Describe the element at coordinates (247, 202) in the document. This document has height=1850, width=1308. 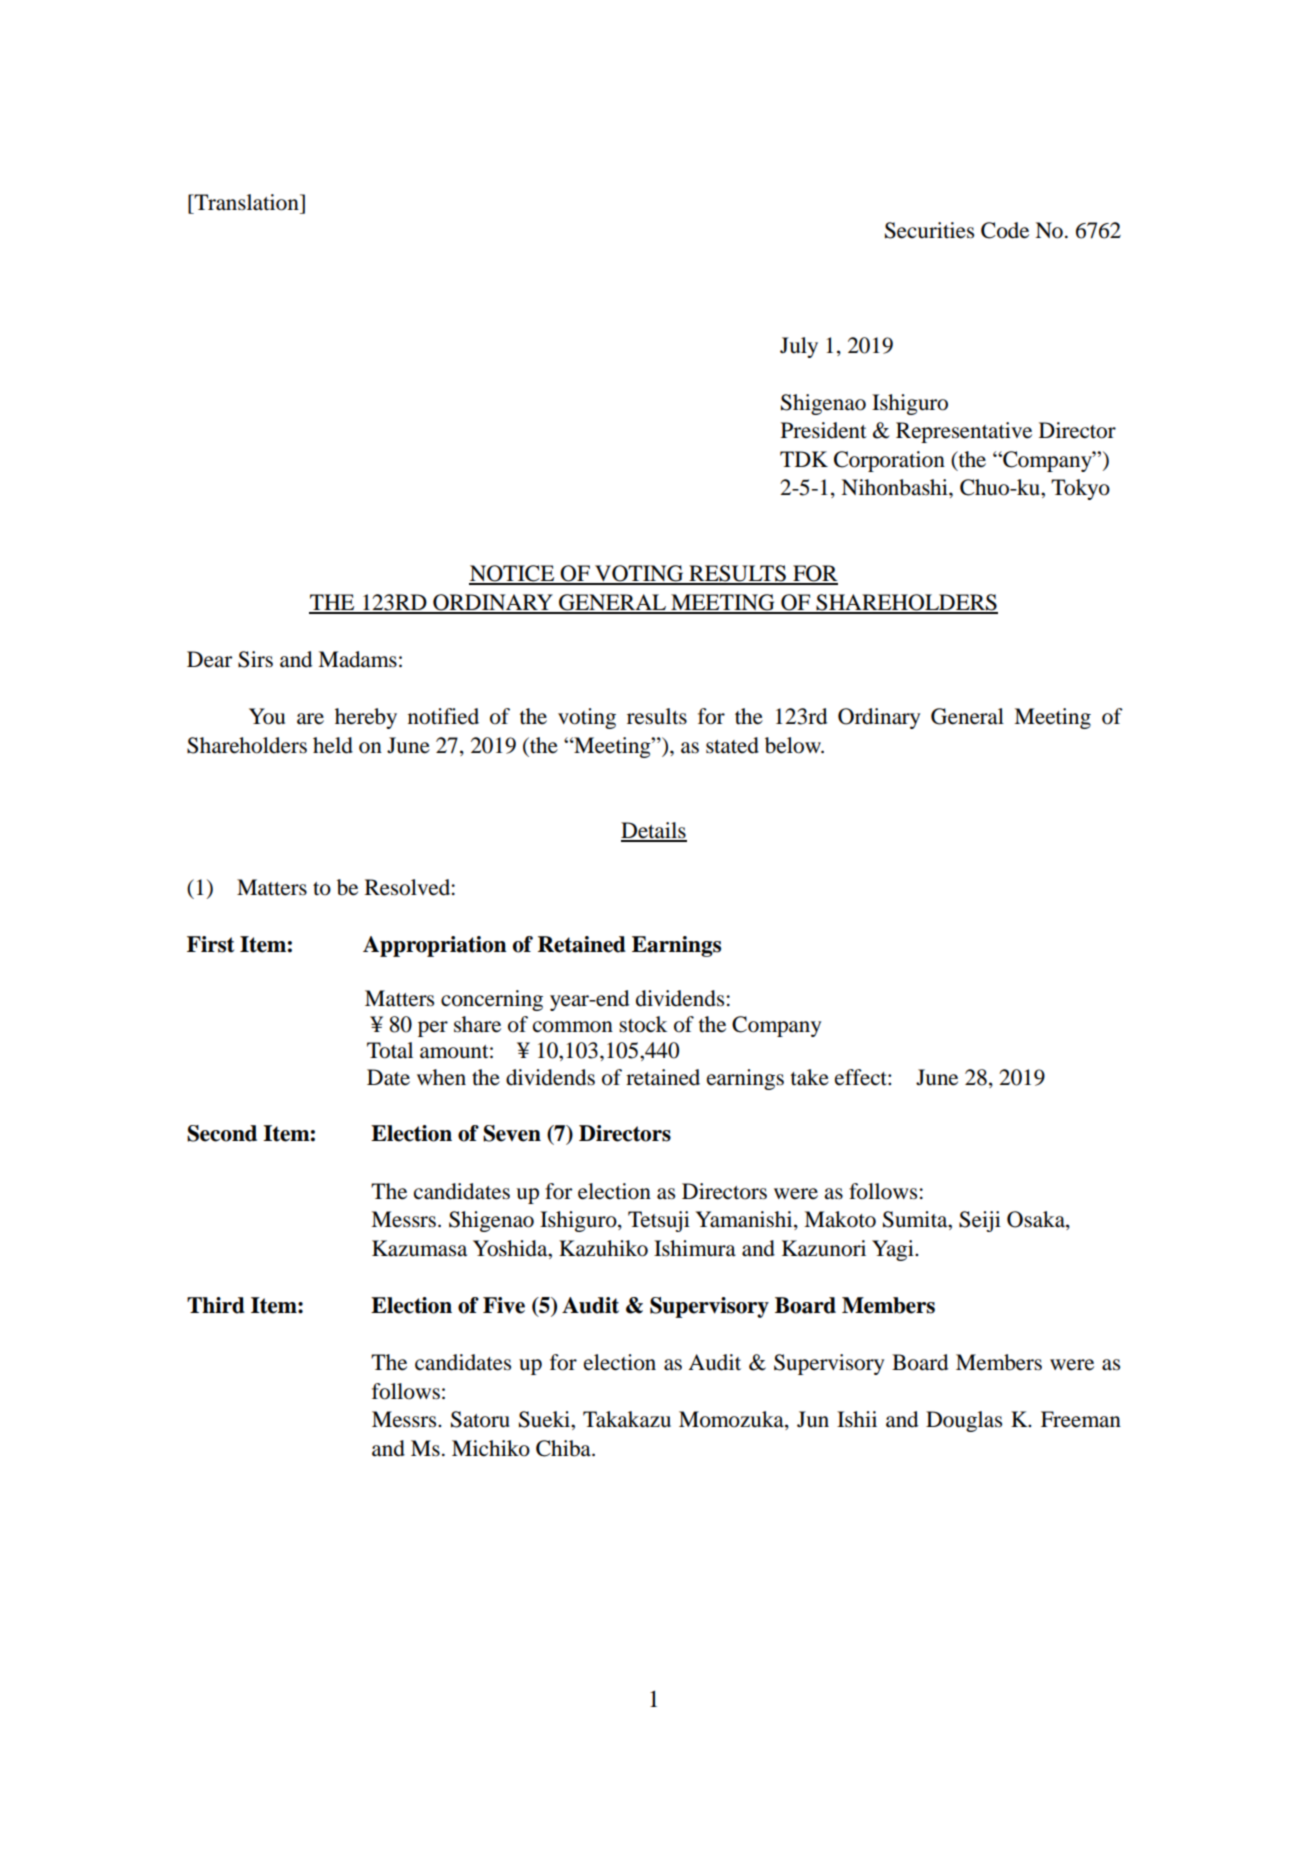
I see `Translation` at that location.
